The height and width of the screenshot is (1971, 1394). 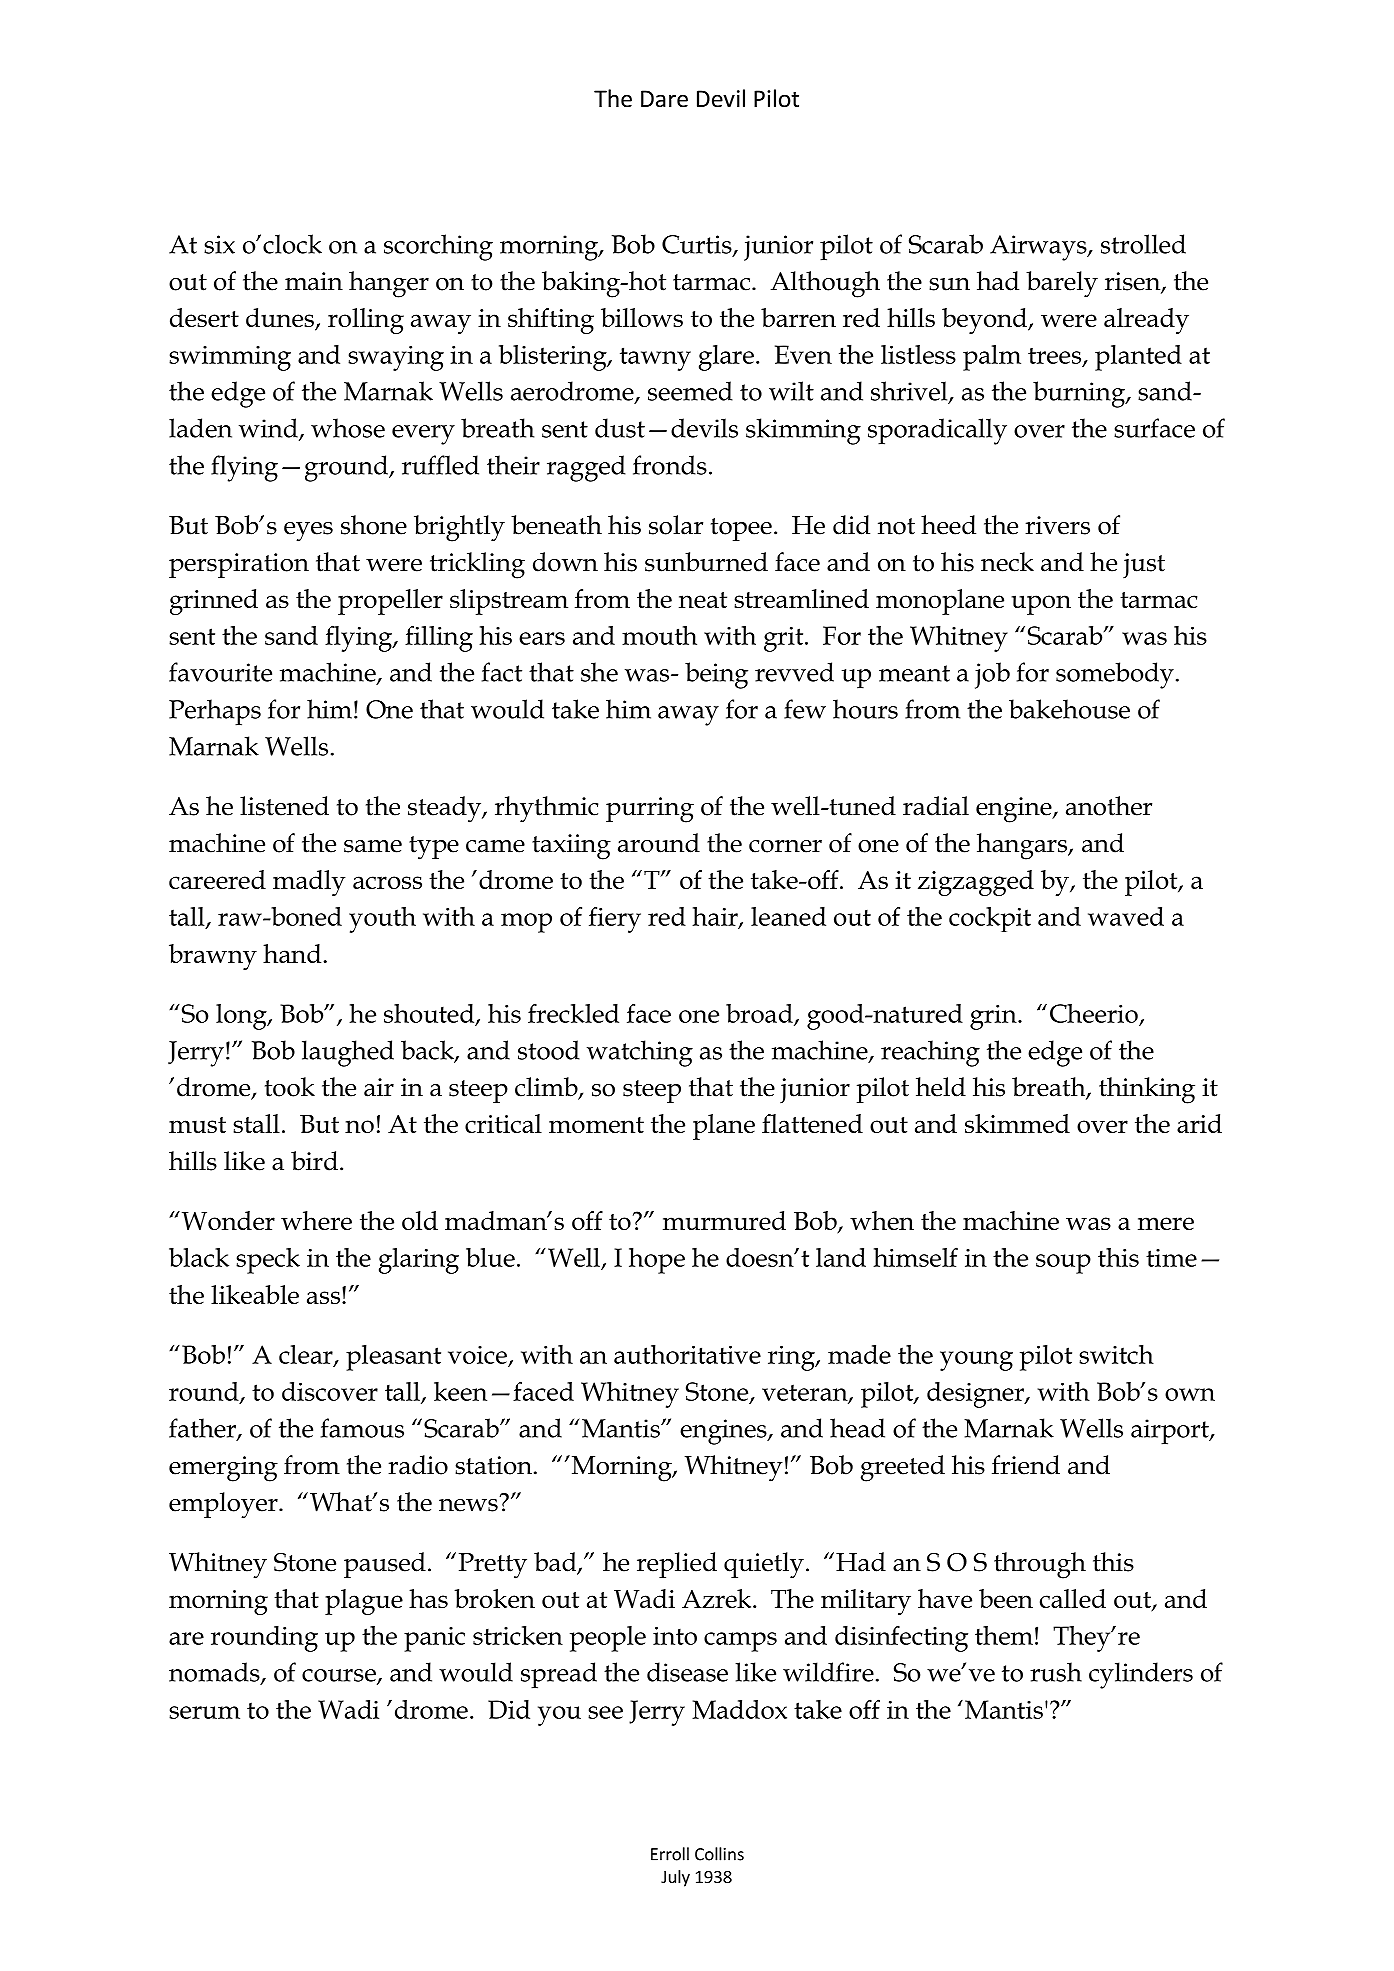 I want to click on Dare, so click(x=664, y=99).
